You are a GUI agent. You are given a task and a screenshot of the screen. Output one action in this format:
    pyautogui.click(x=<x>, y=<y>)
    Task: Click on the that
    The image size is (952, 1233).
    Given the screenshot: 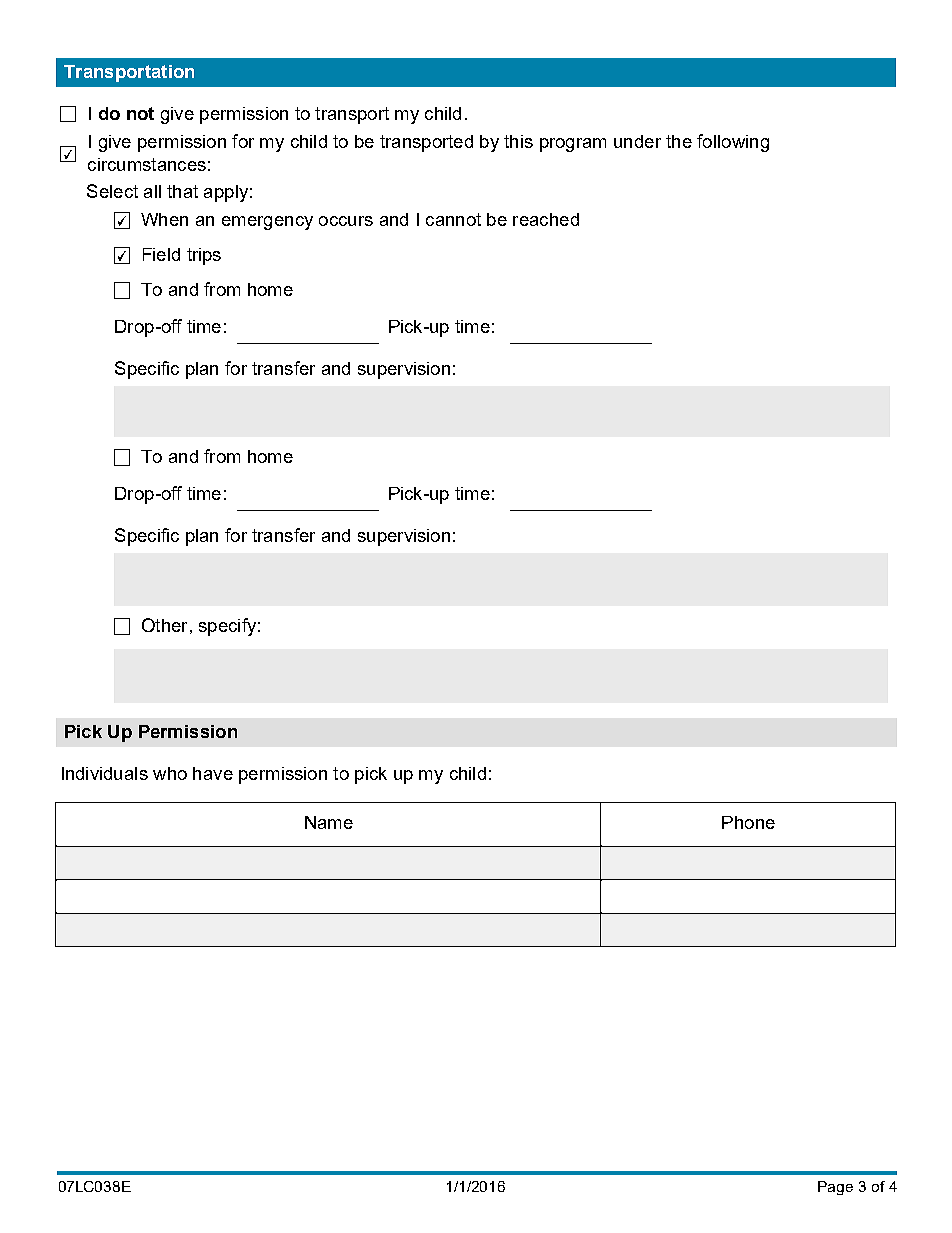 What is the action you would take?
    pyautogui.click(x=182, y=191)
